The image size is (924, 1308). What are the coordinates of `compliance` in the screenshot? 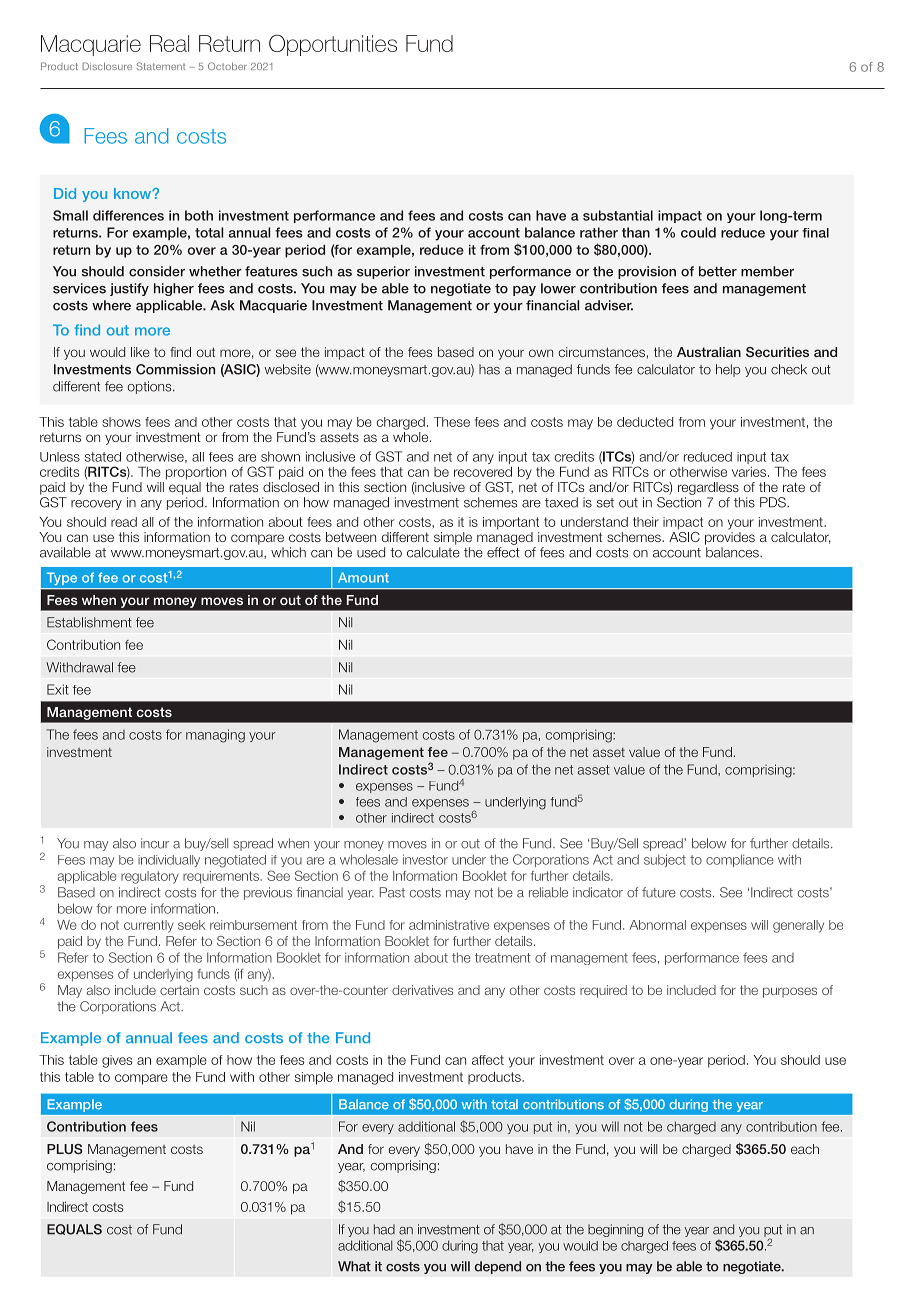 It's located at (740, 860).
